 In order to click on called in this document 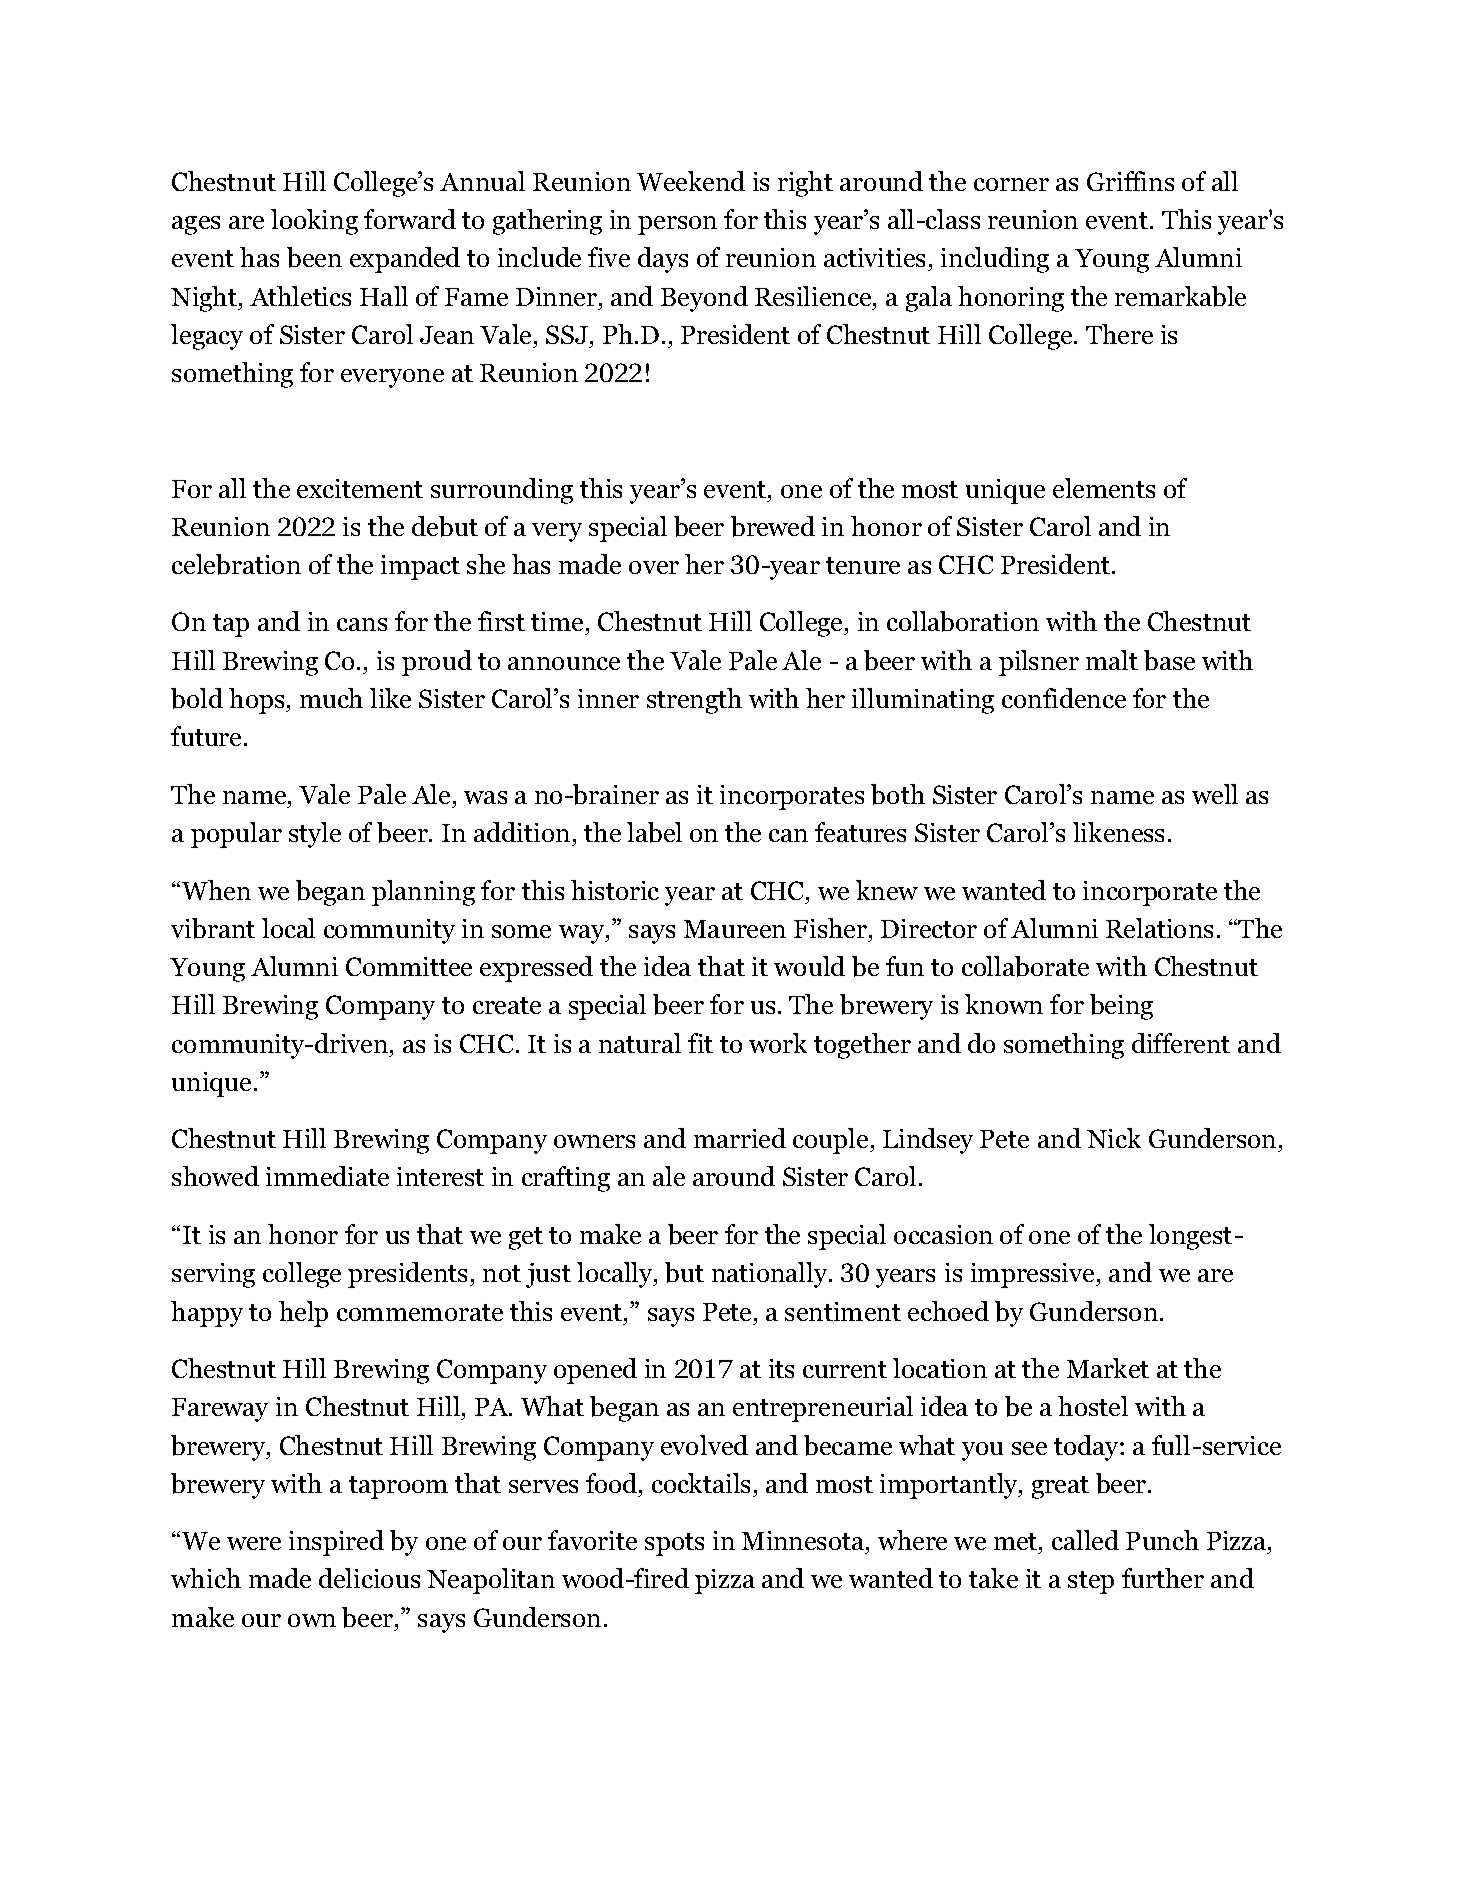, I will do `click(1085, 1540)`.
